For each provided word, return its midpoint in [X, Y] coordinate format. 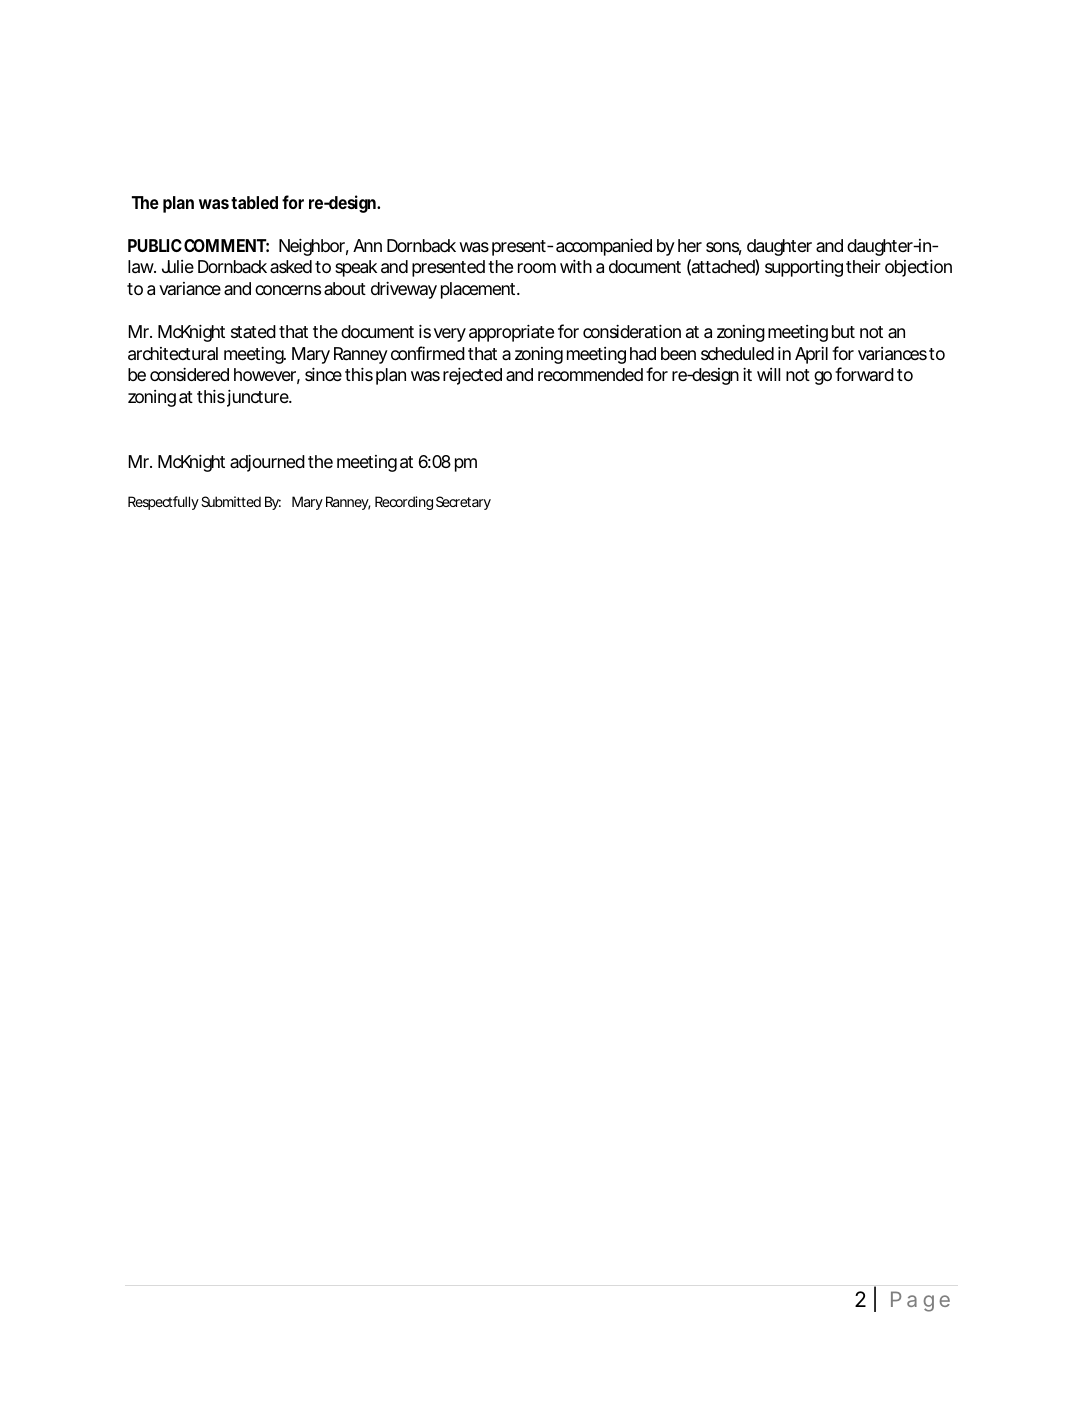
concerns [288, 290]
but [843, 331]
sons [724, 248]
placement [480, 290]
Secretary [463, 503]
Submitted [231, 501]
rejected [472, 376]
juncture [259, 398]
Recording [404, 503]
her [690, 245]
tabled [254, 202]
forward [864, 374]
